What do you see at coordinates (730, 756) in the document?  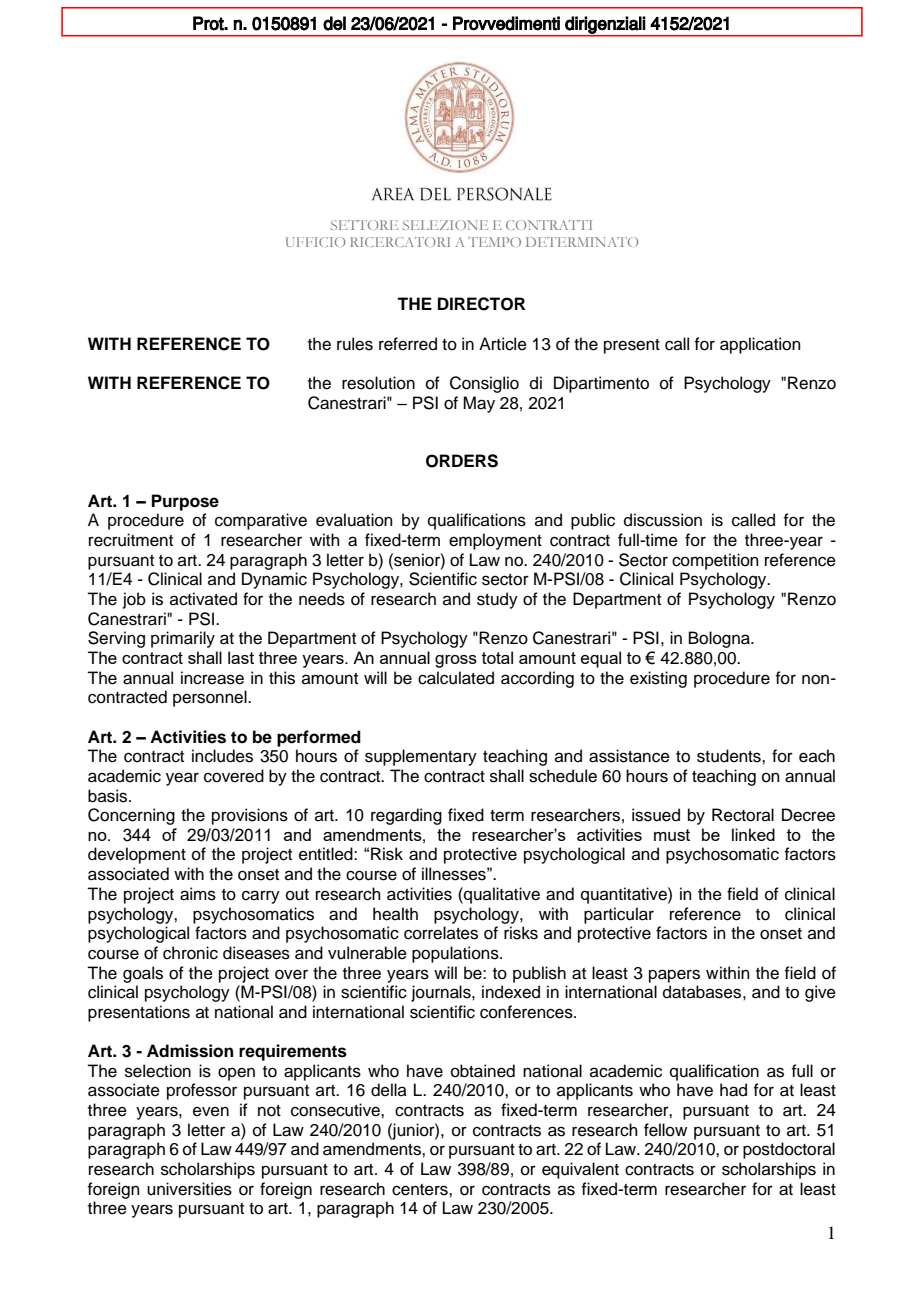 I see `students` at bounding box center [730, 756].
